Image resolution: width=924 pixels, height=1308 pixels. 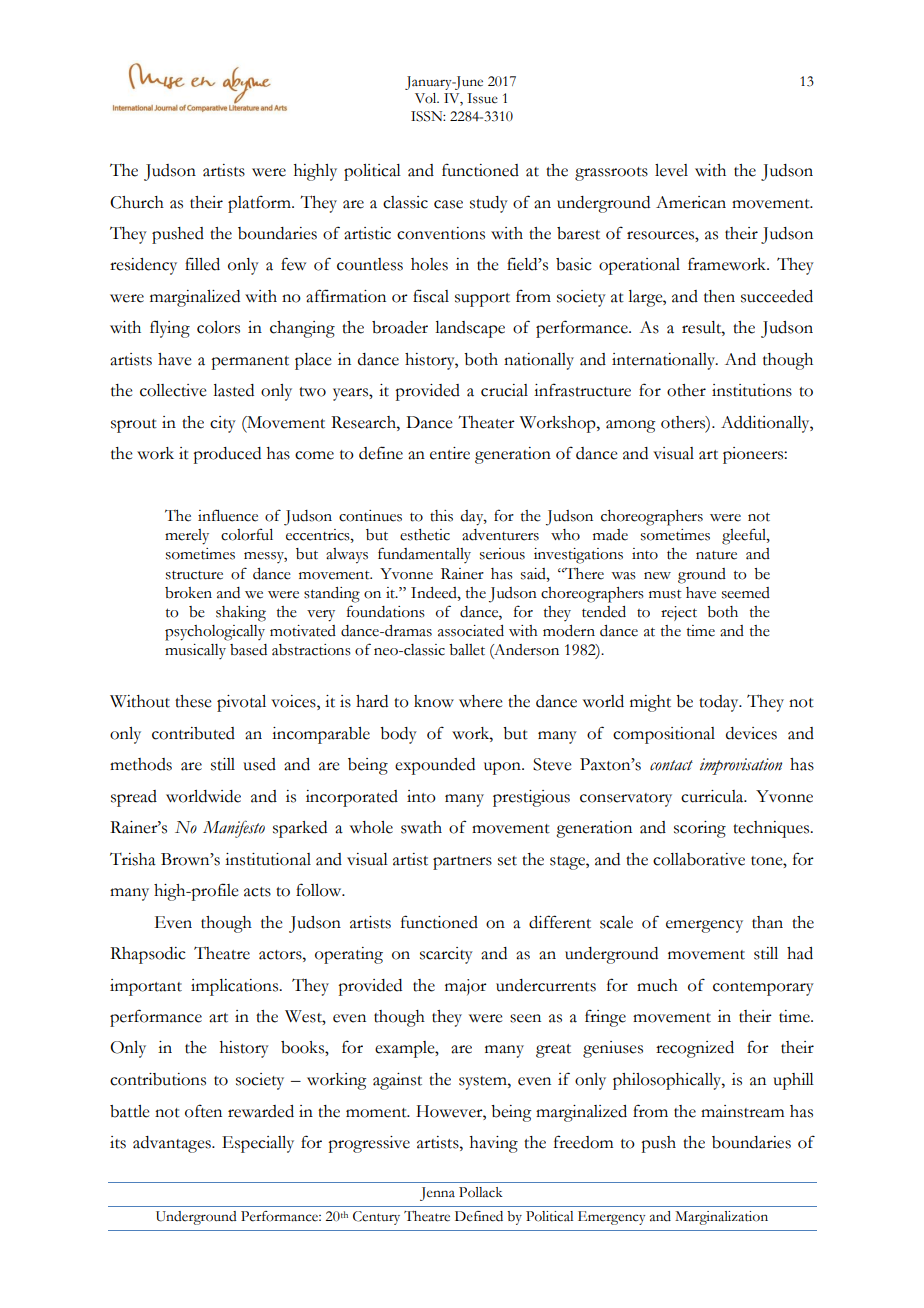 What do you see at coordinates (741, 766) in the screenshot?
I see `improvisation` at bounding box center [741, 766].
